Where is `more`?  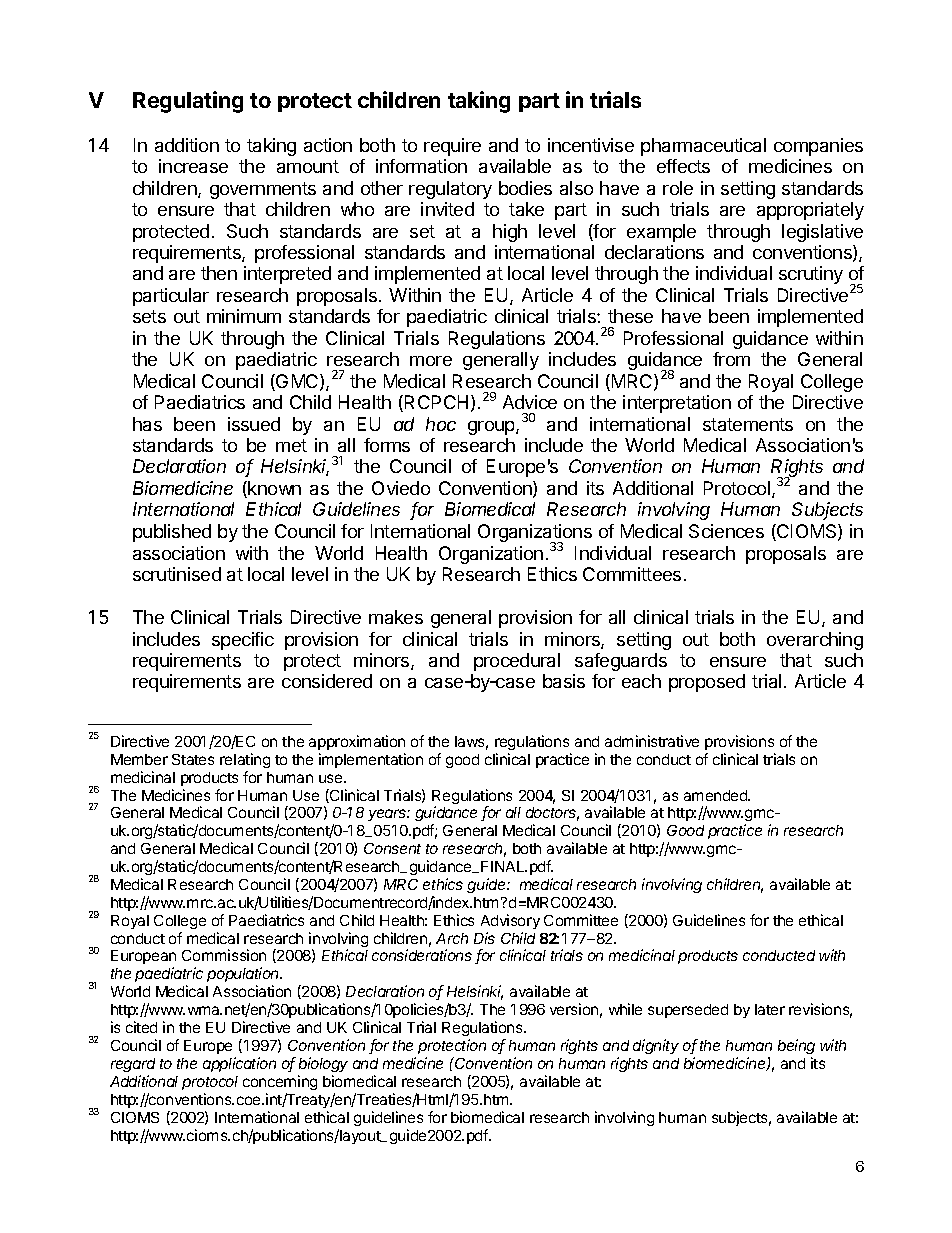
more is located at coordinates (431, 361).
